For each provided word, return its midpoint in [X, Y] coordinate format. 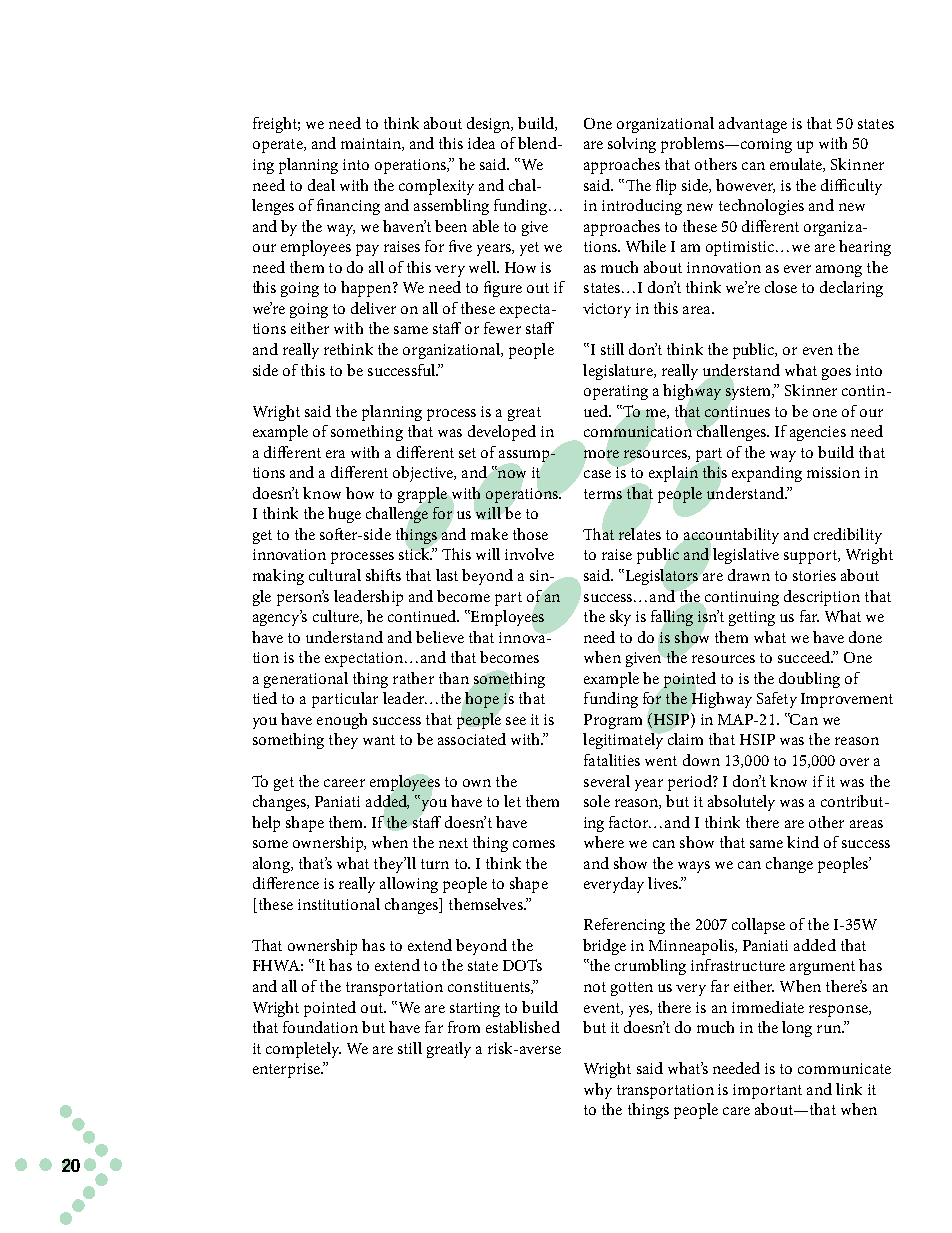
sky [620, 618]
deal [321, 185]
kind [803, 842]
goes [836, 374]
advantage [753, 125]
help [266, 824]
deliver [373, 308]
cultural [335, 575]
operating [616, 392]
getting [752, 618]
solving [632, 145]
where [604, 842]
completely [303, 1050]
